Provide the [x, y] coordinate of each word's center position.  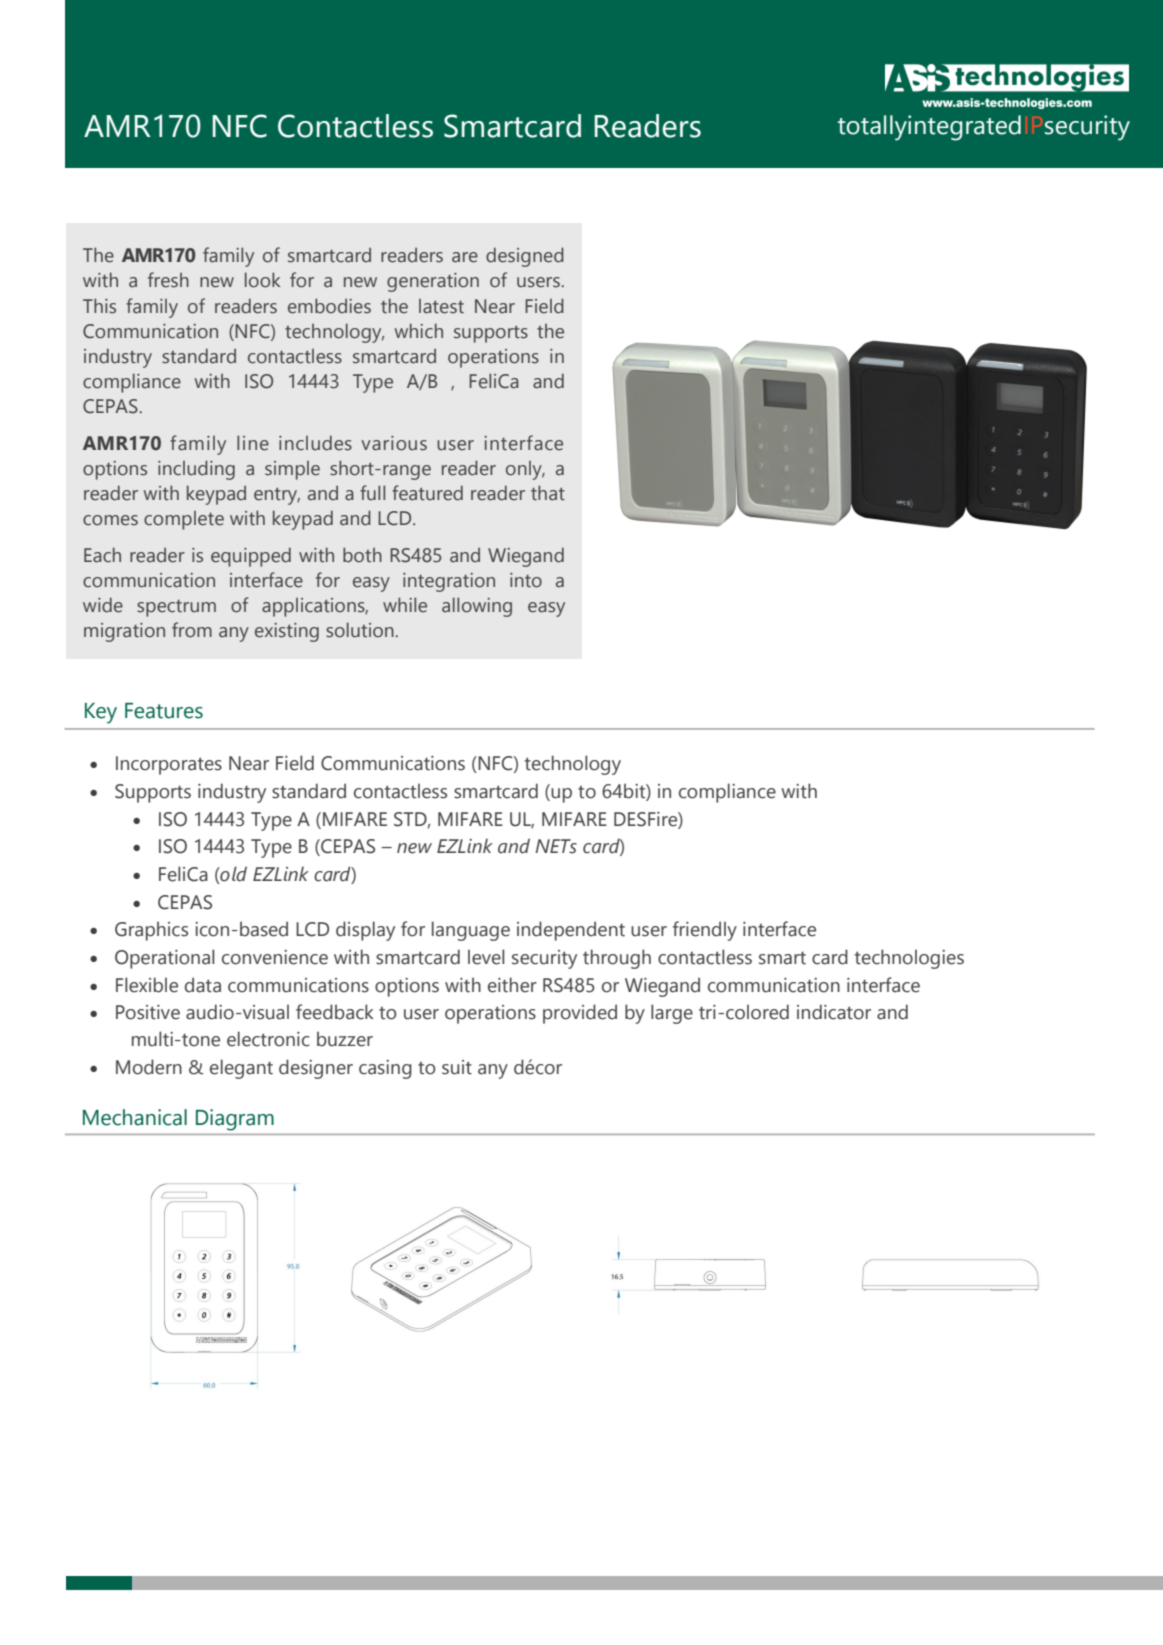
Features [164, 711]
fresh [168, 280]
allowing [477, 607]
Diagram [235, 1120]
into [526, 580]
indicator [834, 1012]
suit [457, 1067]
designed [525, 257]
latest [441, 306]
